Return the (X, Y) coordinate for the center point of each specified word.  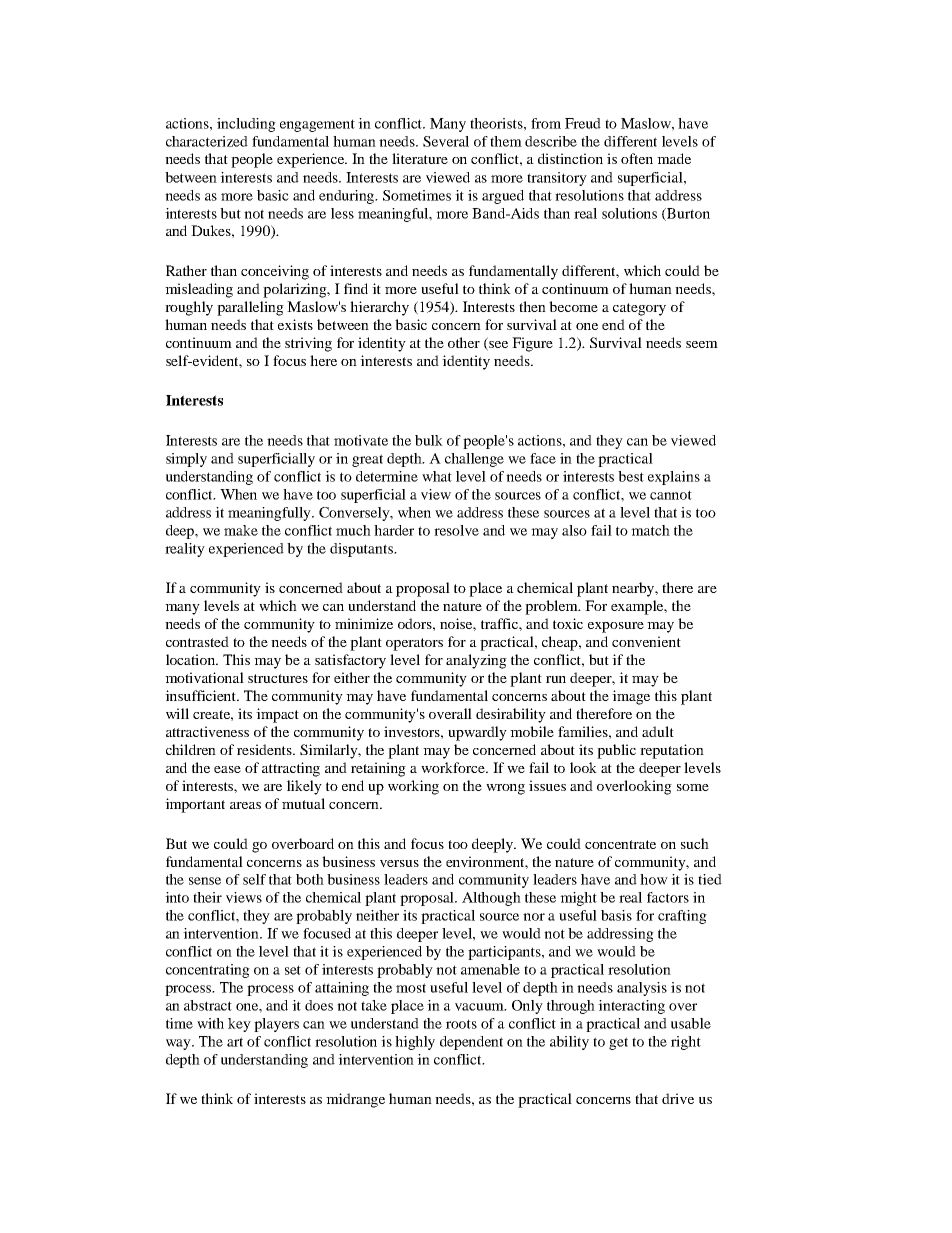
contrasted (197, 641)
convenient (646, 641)
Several (446, 141)
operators (414, 644)
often (637, 158)
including (246, 125)
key (239, 1025)
